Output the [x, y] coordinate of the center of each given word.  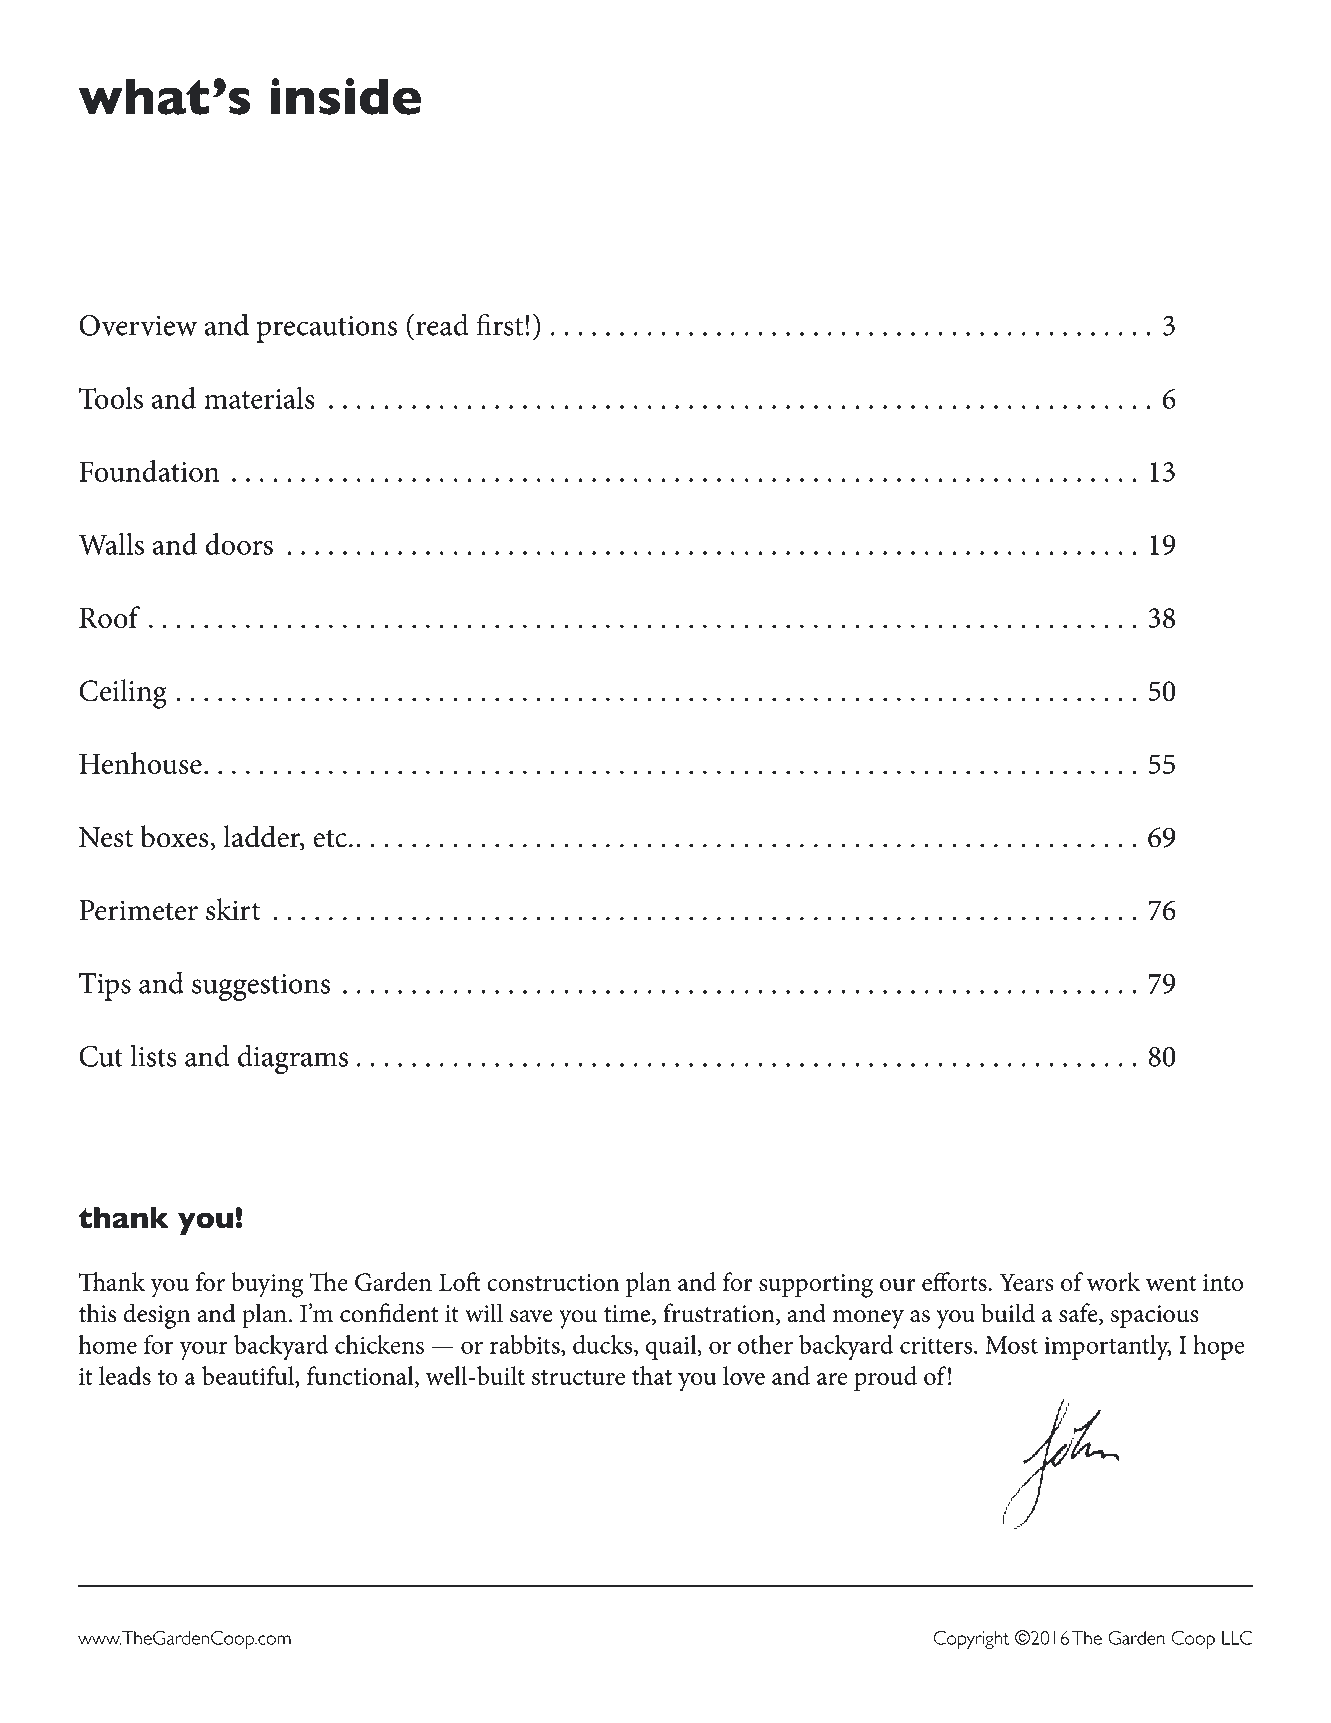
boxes [175, 836]
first [501, 324]
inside [346, 96]
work [1114, 1281]
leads [125, 1375]
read [442, 324]
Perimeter [138, 910]
